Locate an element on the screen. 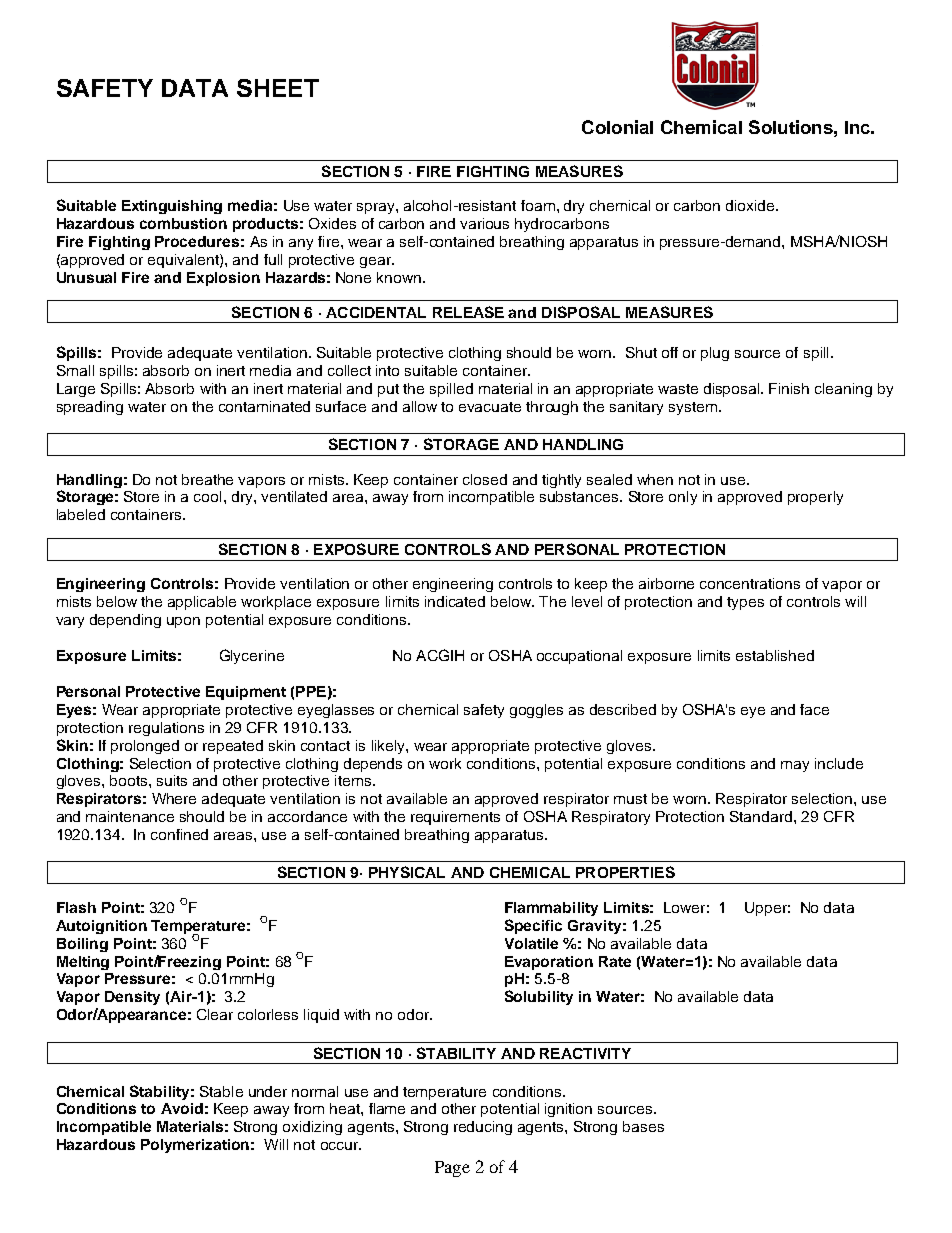  foam is located at coordinates (538, 205).
